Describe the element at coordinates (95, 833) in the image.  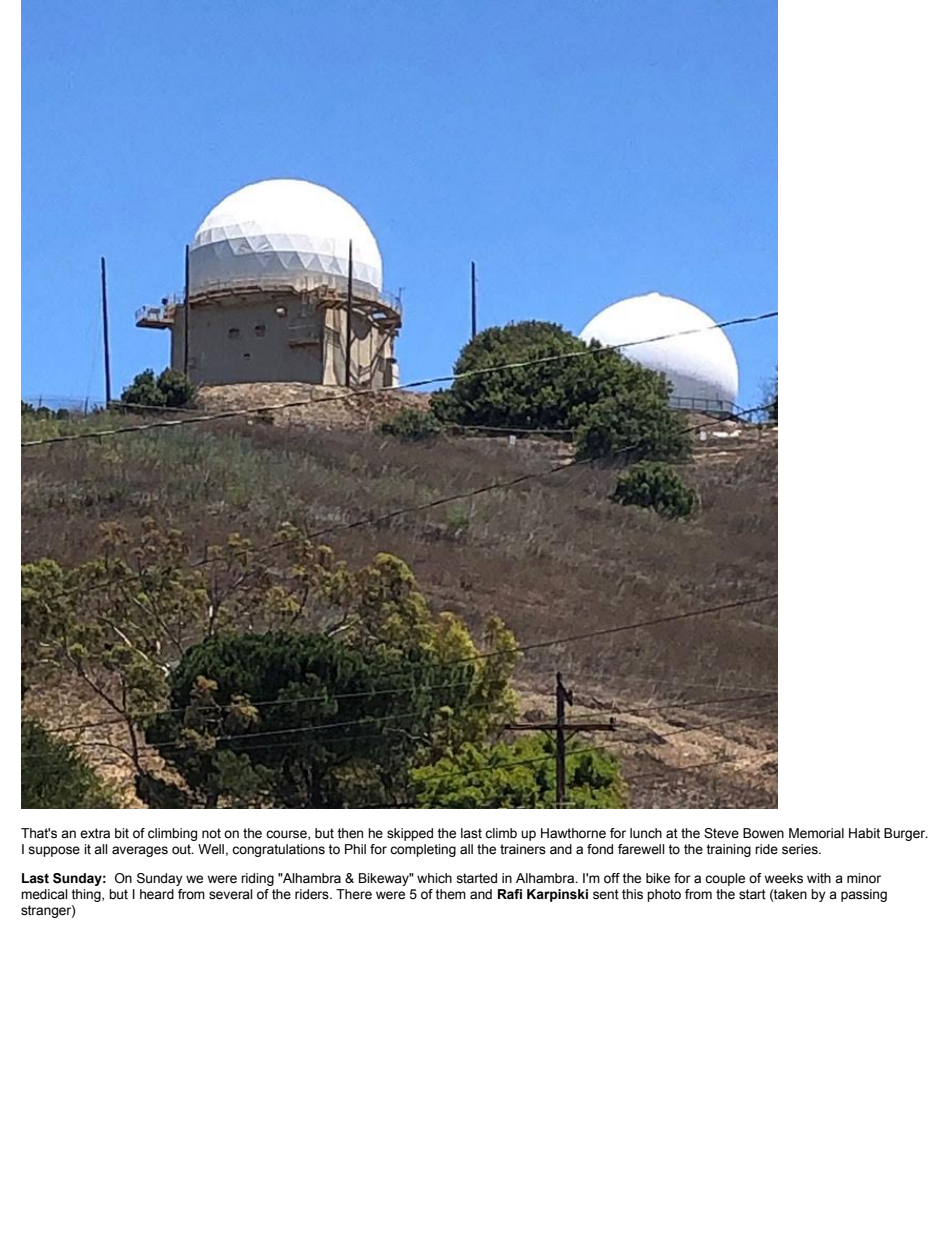
I see `extra` at that location.
